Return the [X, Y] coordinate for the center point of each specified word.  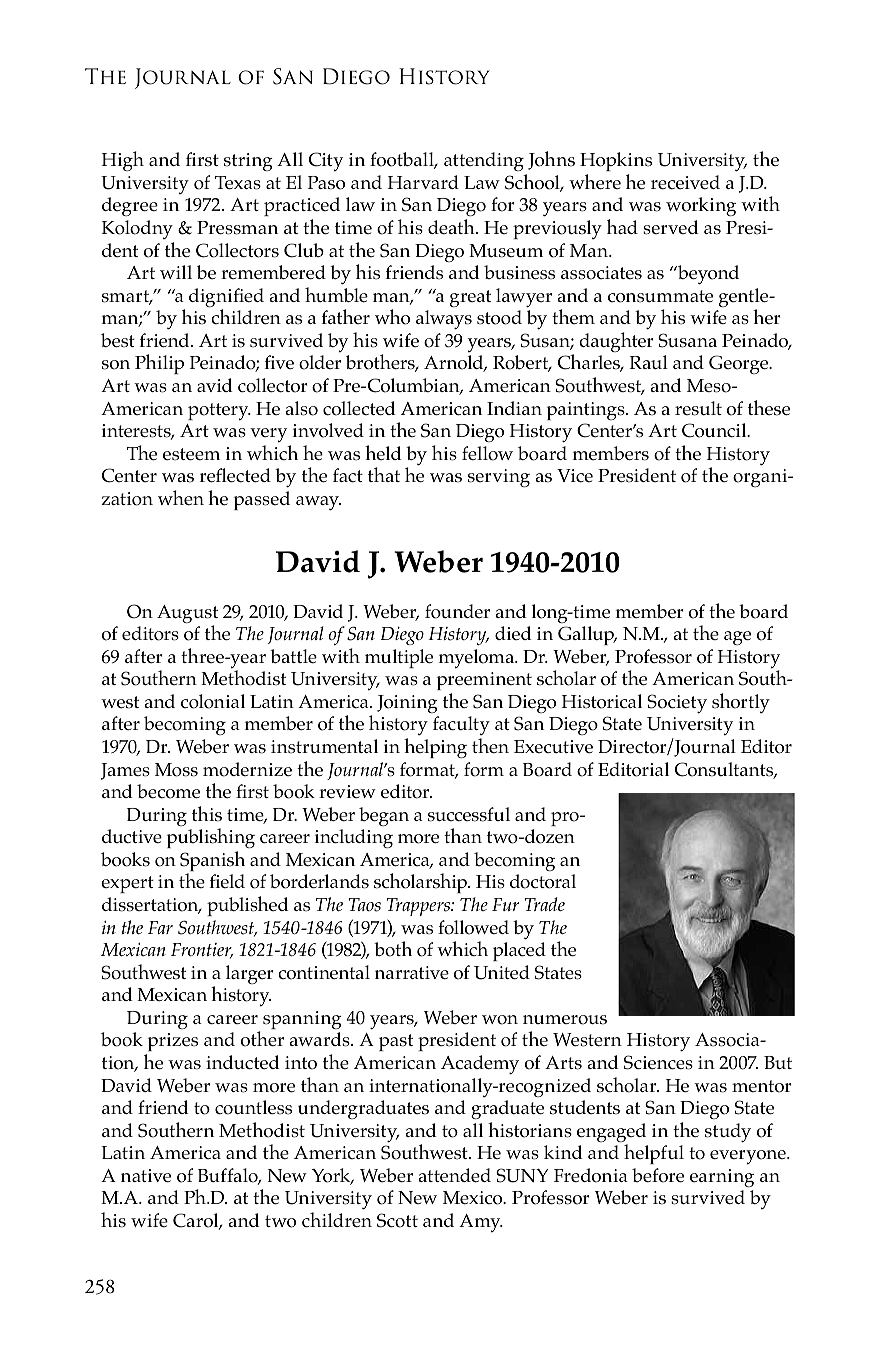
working [701, 206]
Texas [238, 183]
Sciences [658, 1062]
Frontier [202, 951]
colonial [213, 701]
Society [677, 704]
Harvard [423, 182]
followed [473, 927]
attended [455, 1175]
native [146, 1176]
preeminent [484, 681]
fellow [487, 453]
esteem [191, 454]
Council [715, 430]
